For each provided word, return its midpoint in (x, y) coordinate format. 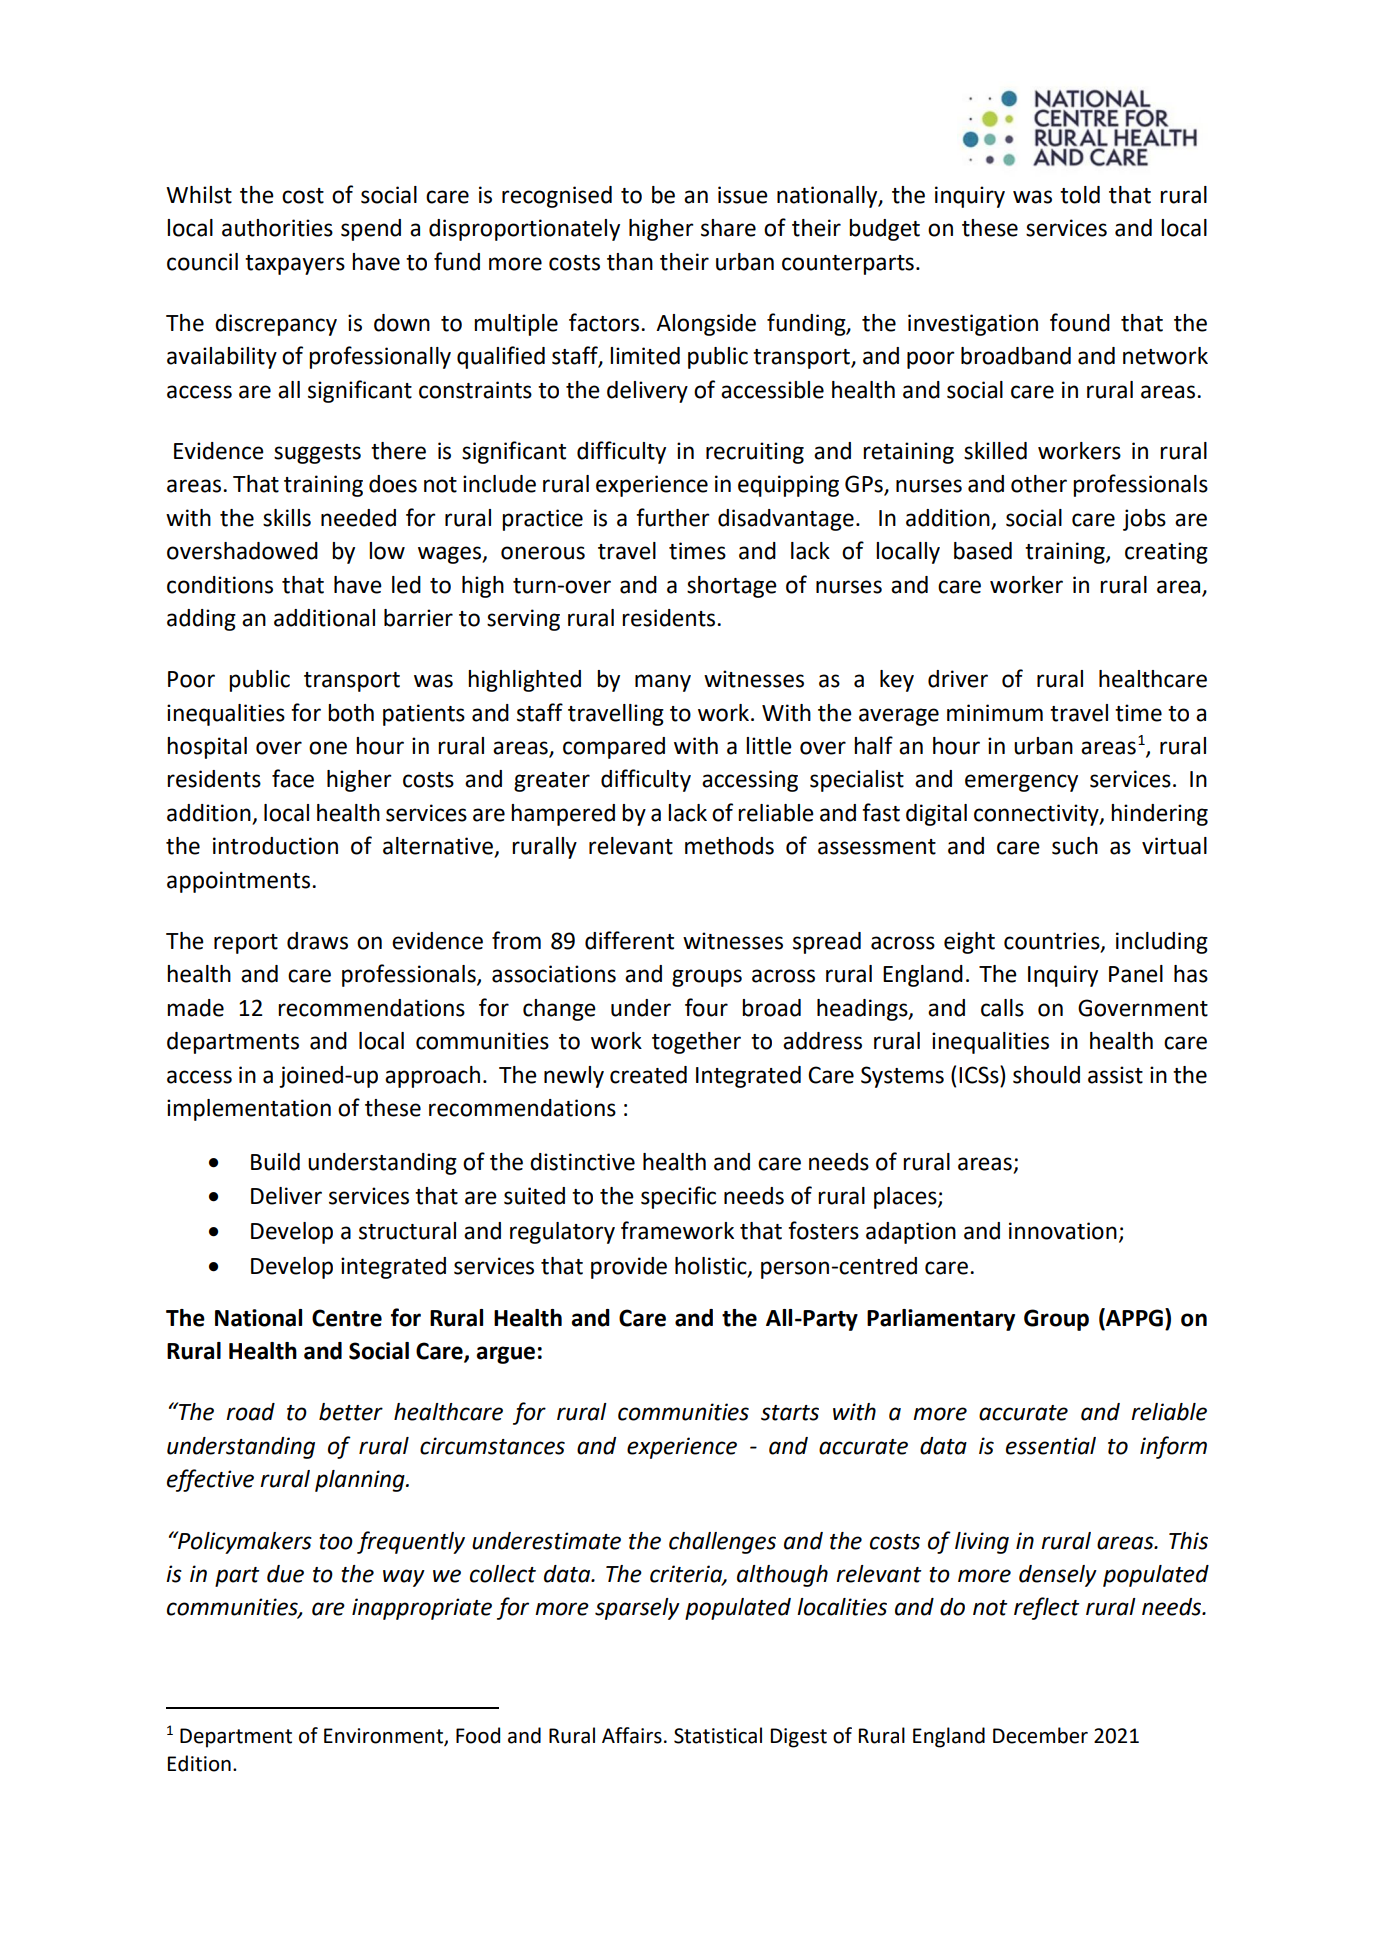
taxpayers (295, 265)
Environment (384, 1736)
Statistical (718, 1735)
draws (317, 941)
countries (1053, 942)
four (706, 1007)
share (728, 228)
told (1080, 195)
